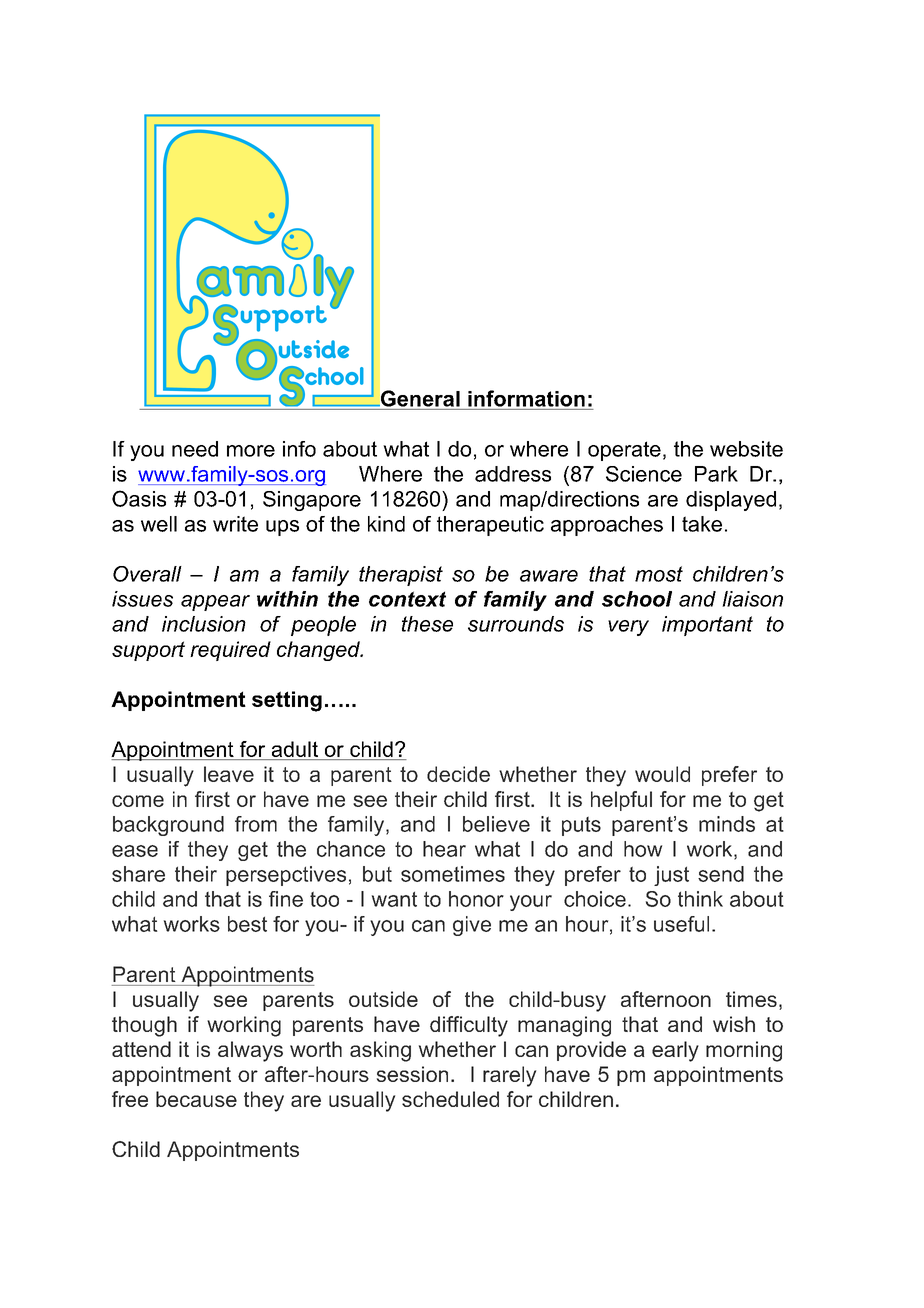 The image size is (924, 1308). Describe the element at coordinates (671, 876) in the document. I see `just` at that location.
